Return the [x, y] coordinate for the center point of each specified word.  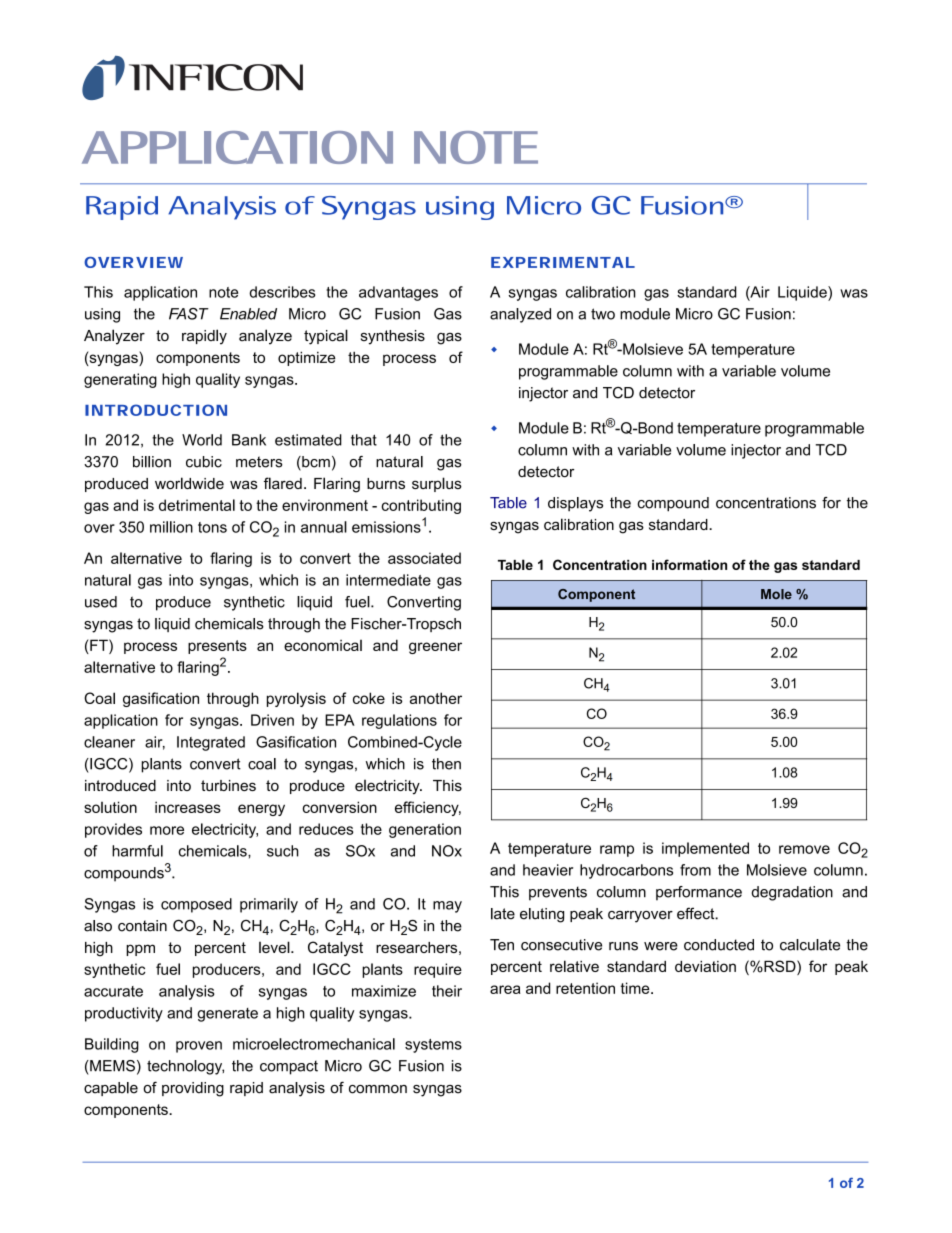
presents [217, 647]
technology [185, 1067]
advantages [398, 293]
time [636, 988]
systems [433, 1046]
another [436, 698]
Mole [776, 594]
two [603, 314]
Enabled [248, 314]
